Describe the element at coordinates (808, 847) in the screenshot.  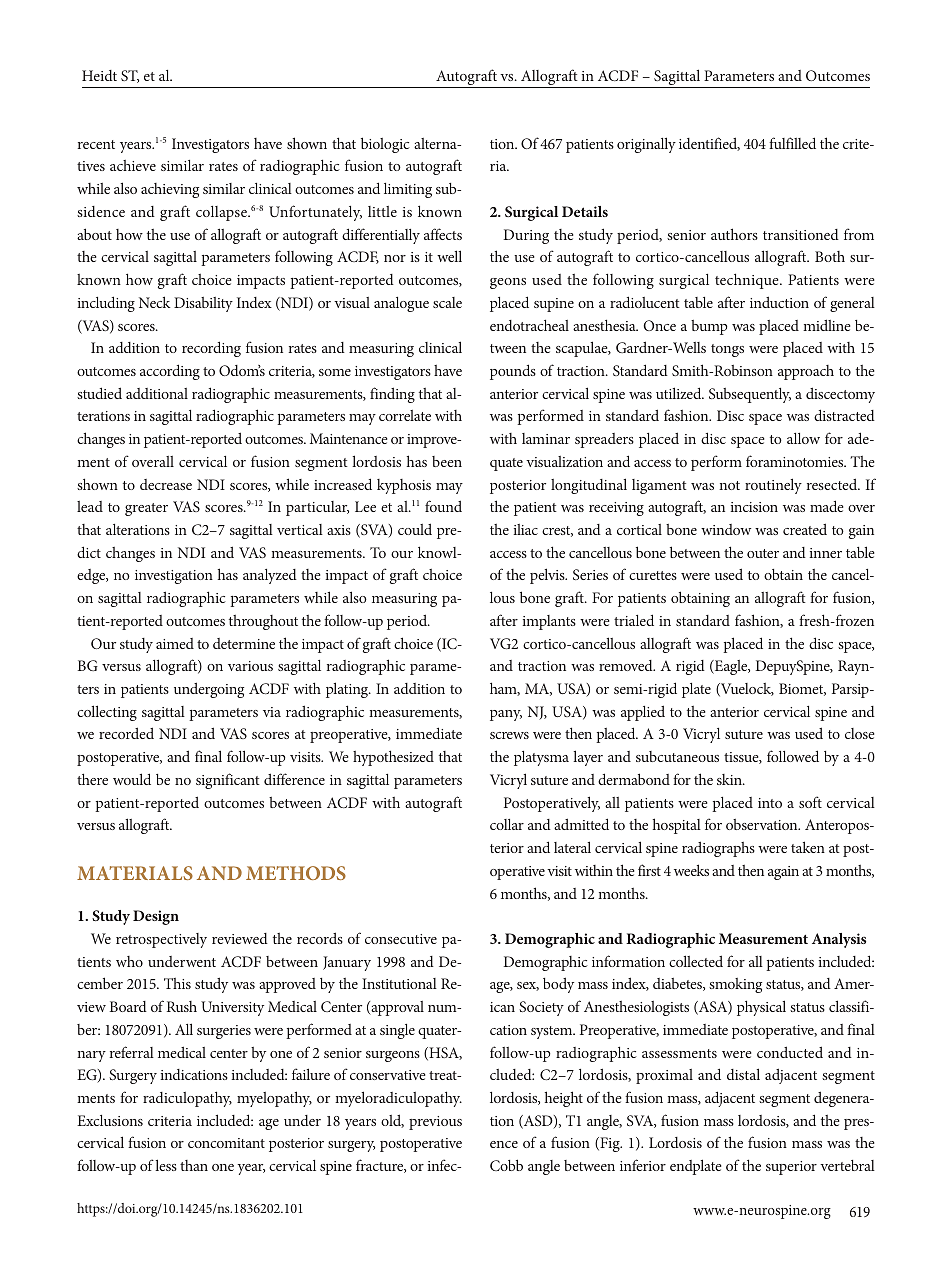
I see `taken` at that location.
